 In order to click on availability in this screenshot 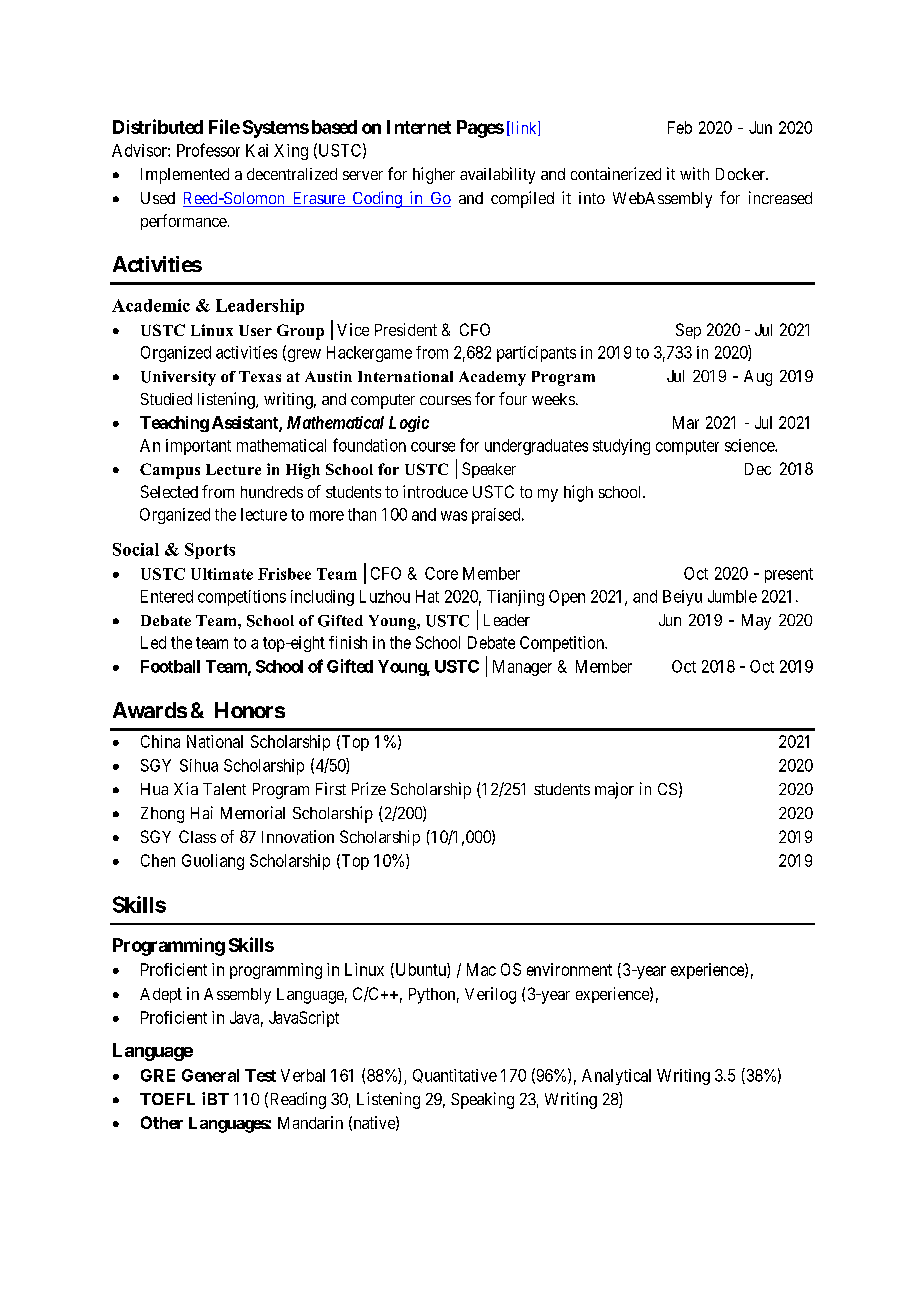, I will do `click(497, 175)`.
